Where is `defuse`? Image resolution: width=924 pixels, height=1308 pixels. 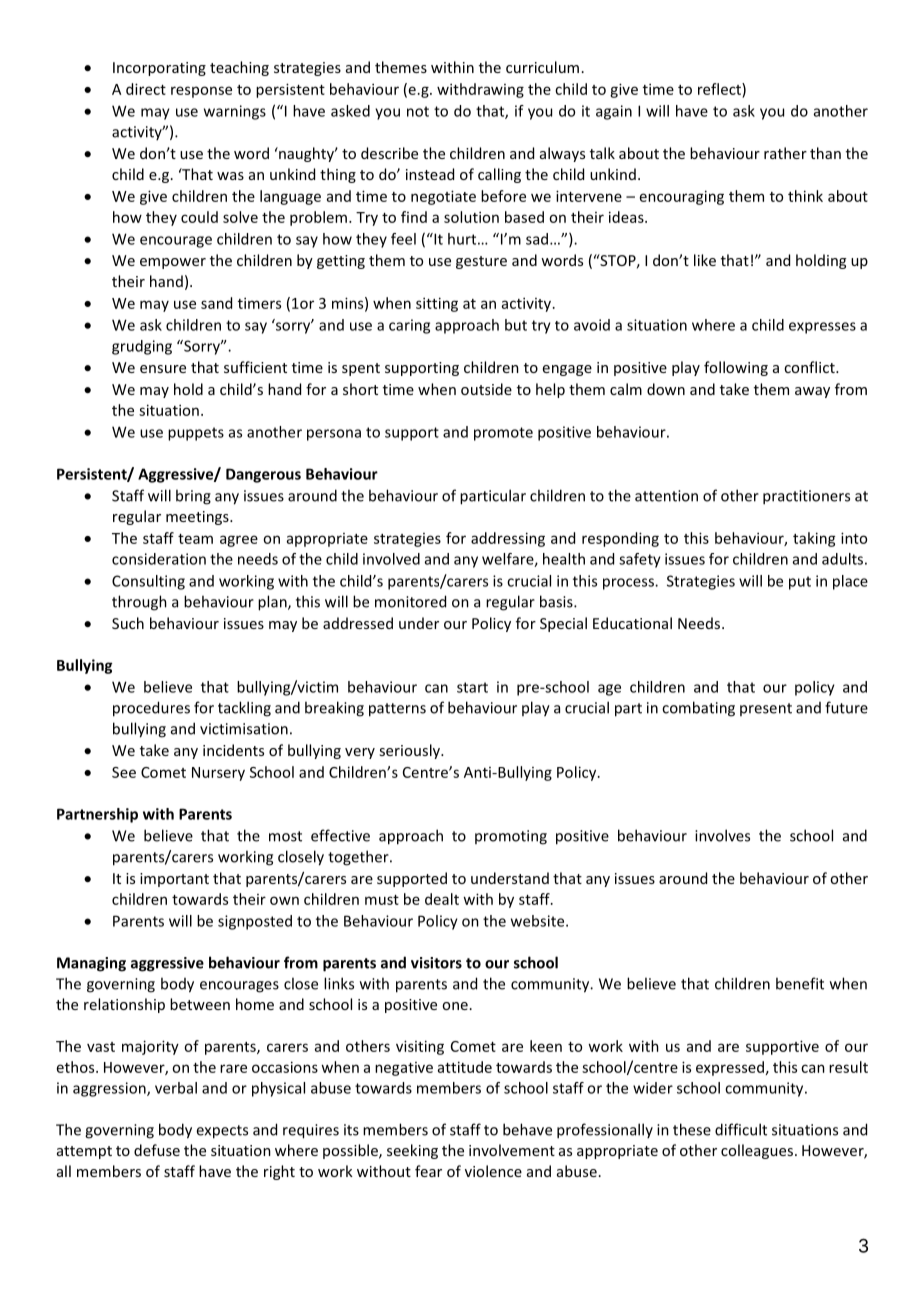 defuse is located at coordinates (157, 1150).
